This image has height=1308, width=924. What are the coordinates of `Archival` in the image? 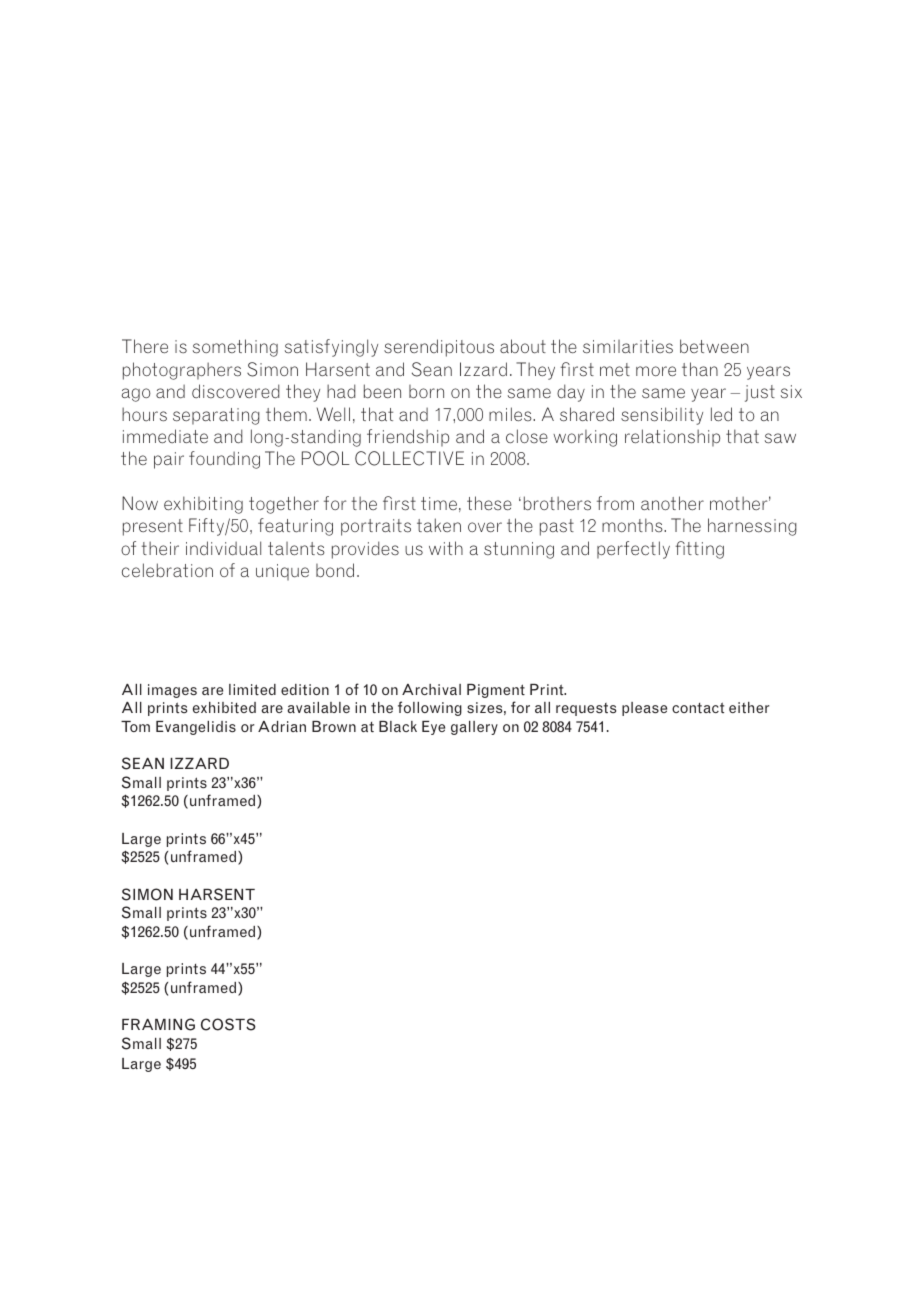 It's located at (431, 689).
